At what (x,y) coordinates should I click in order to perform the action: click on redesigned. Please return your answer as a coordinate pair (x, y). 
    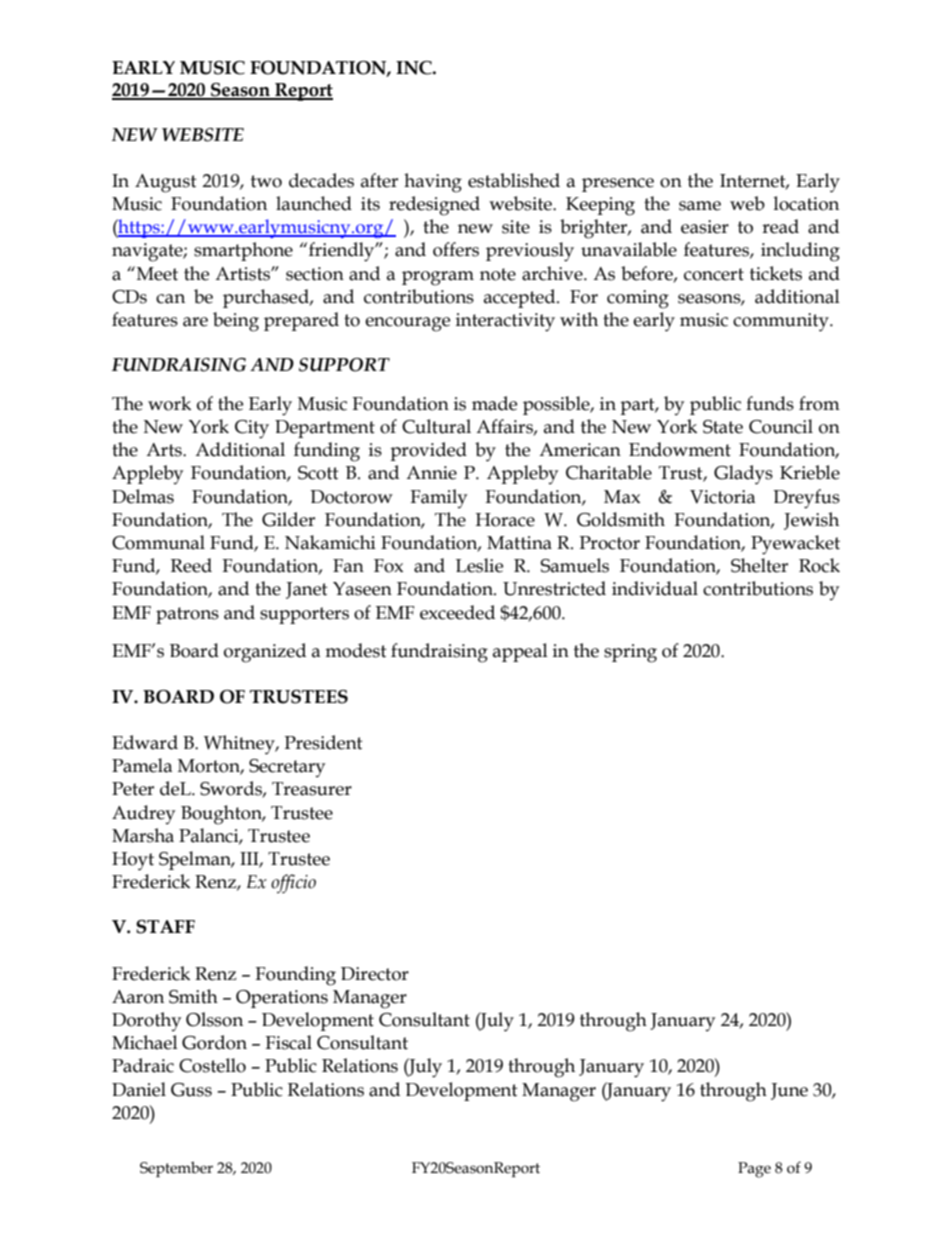
    Looking at the image, I should click on (434, 206).
